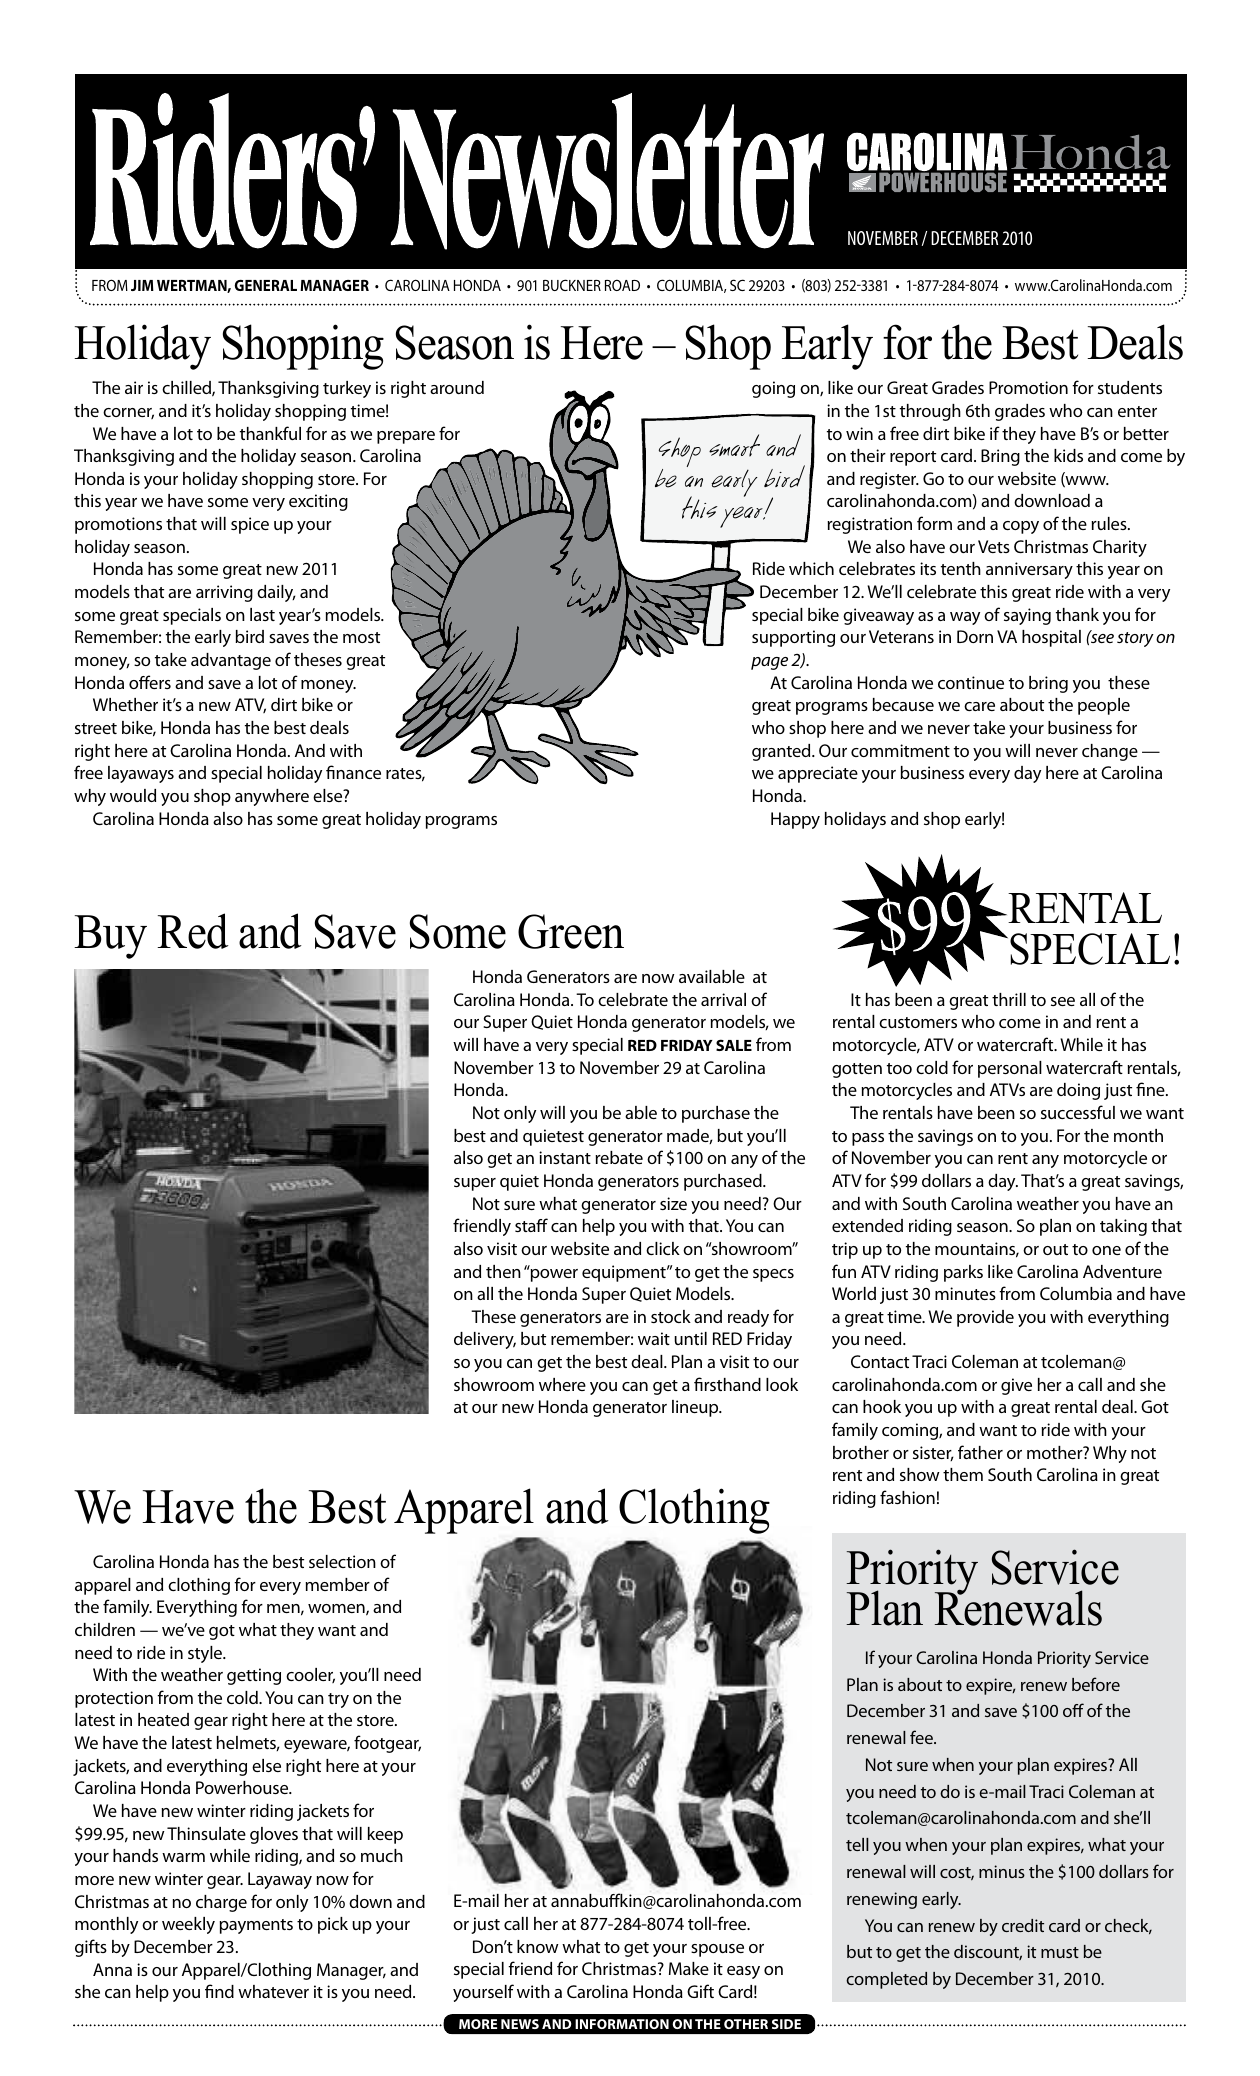 The image size is (1260, 2076). I want to click on Road, so click(622, 285).
